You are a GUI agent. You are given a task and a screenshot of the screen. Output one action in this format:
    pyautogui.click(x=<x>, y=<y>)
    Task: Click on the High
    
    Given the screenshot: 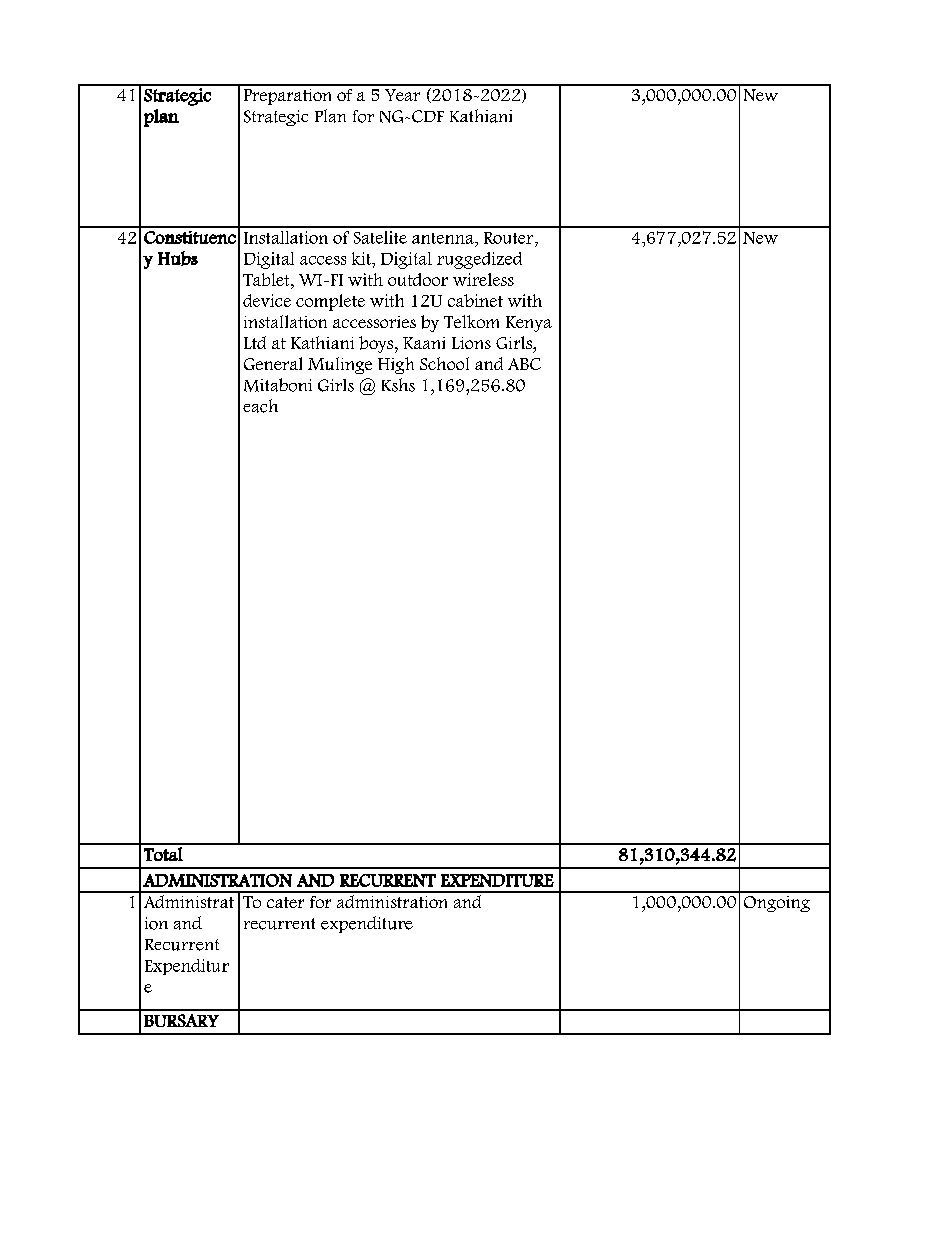 What is the action you would take?
    pyautogui.click(x=396, y=365)
